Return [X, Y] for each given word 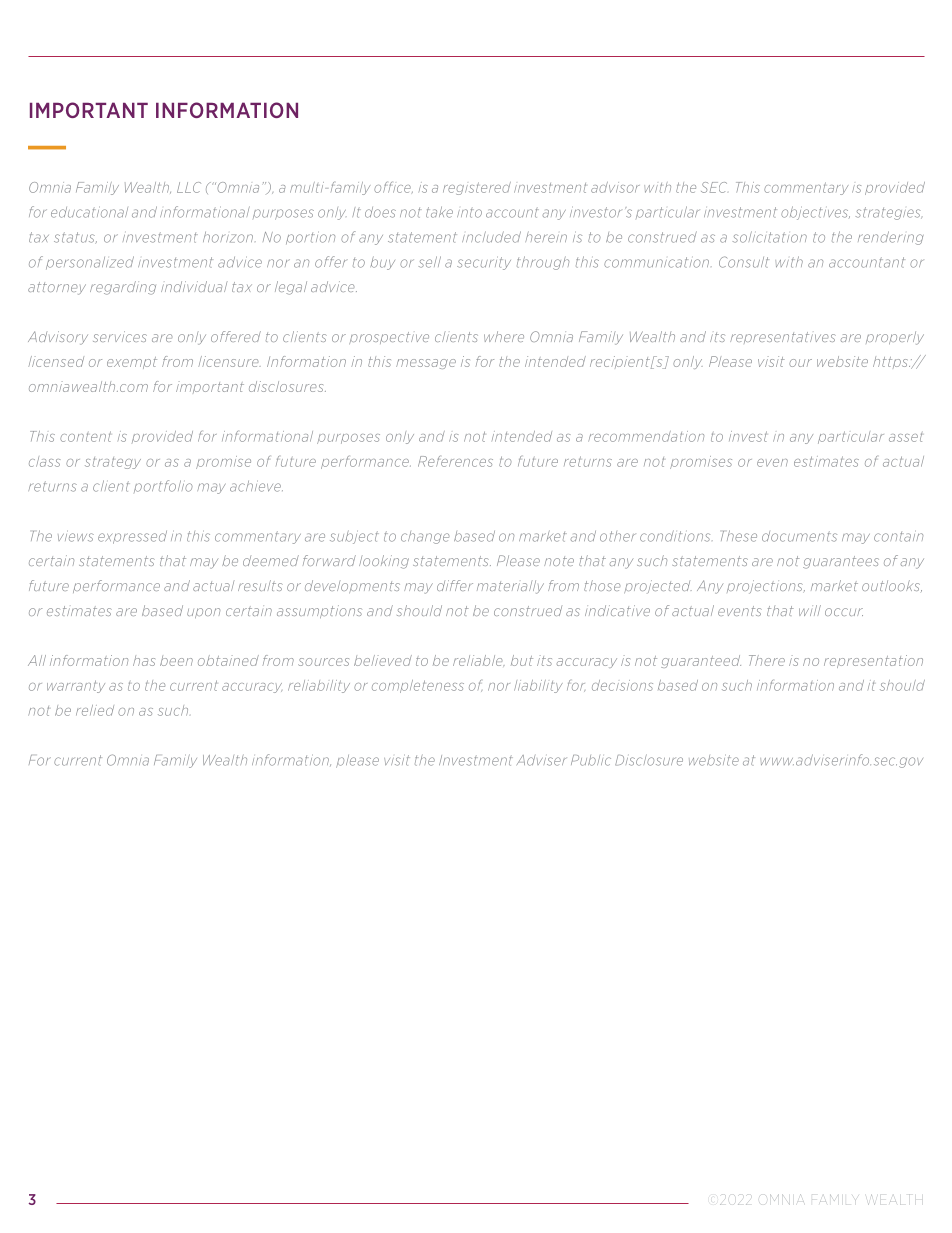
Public [591, 760]
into [469, 212]
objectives [815, 213]
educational [89, 212]
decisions [622, 685]
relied [95, 710]
